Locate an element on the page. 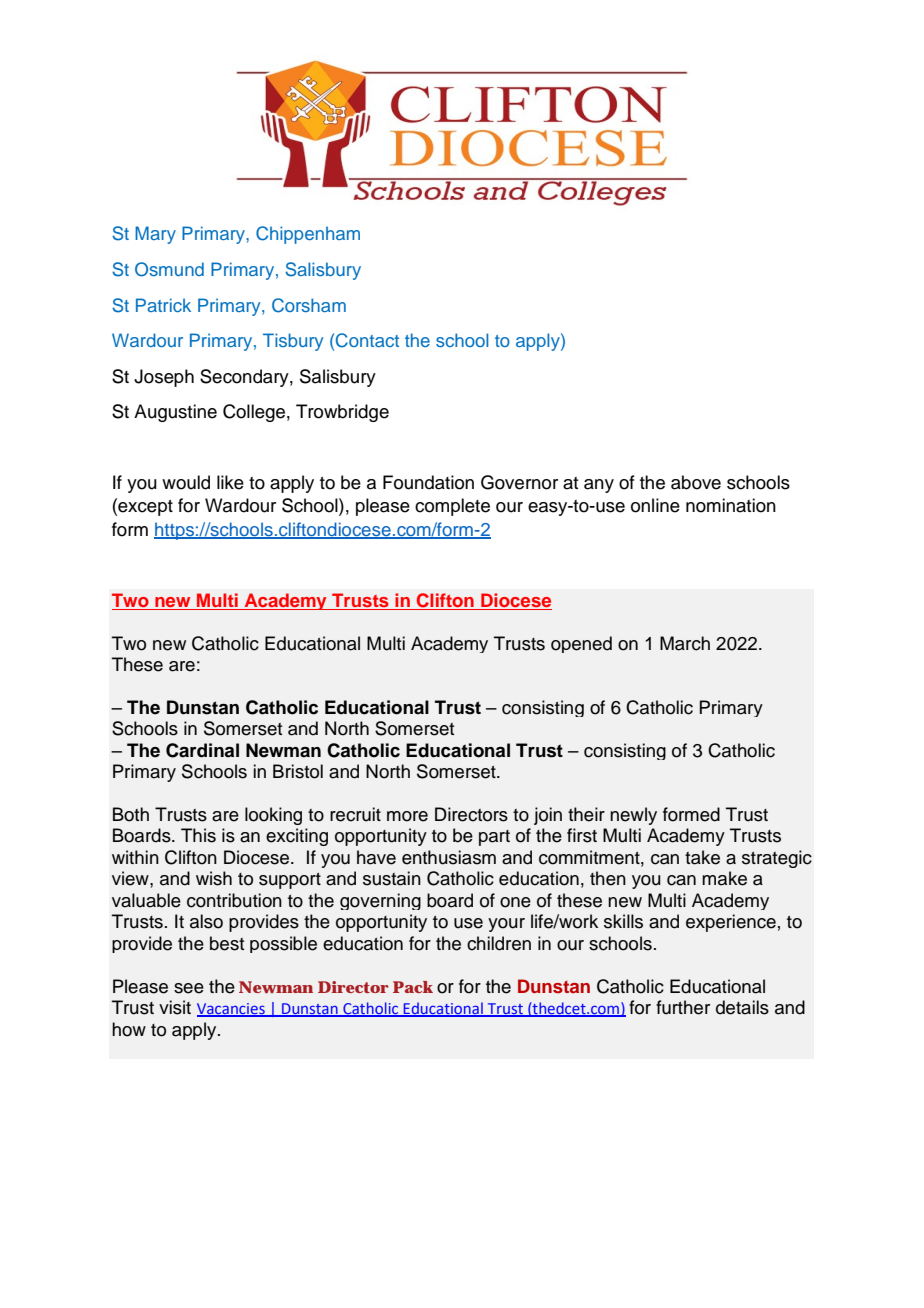 Image resolution: width=924 pixels, height=1308 pixels. March is located at coordinates (685, 643).
